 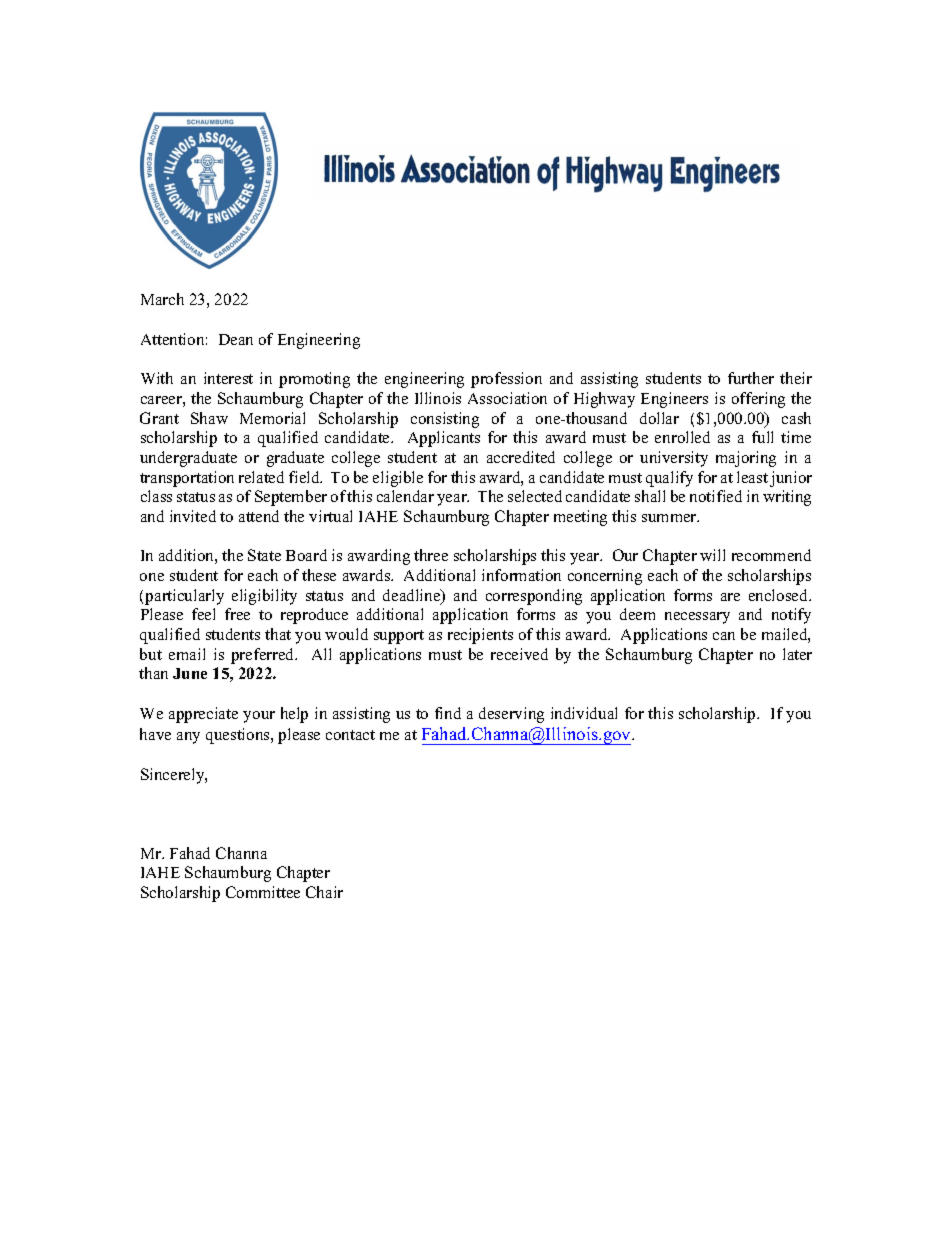 What do you see at coordinates (751, 378) in the page?
I see `further` at bounding box center [751, 378].
